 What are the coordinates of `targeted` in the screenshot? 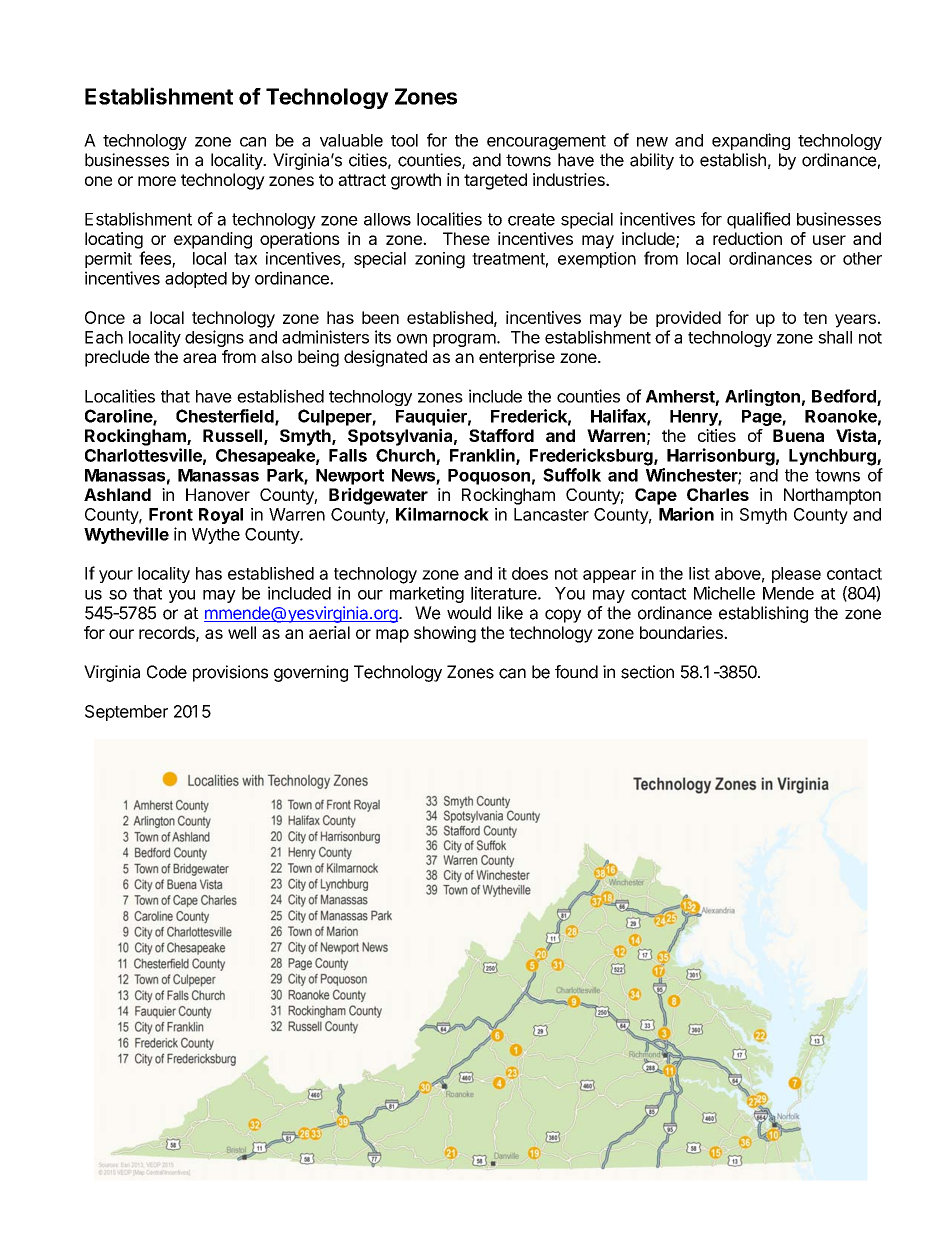 It's located at (495, 181).
